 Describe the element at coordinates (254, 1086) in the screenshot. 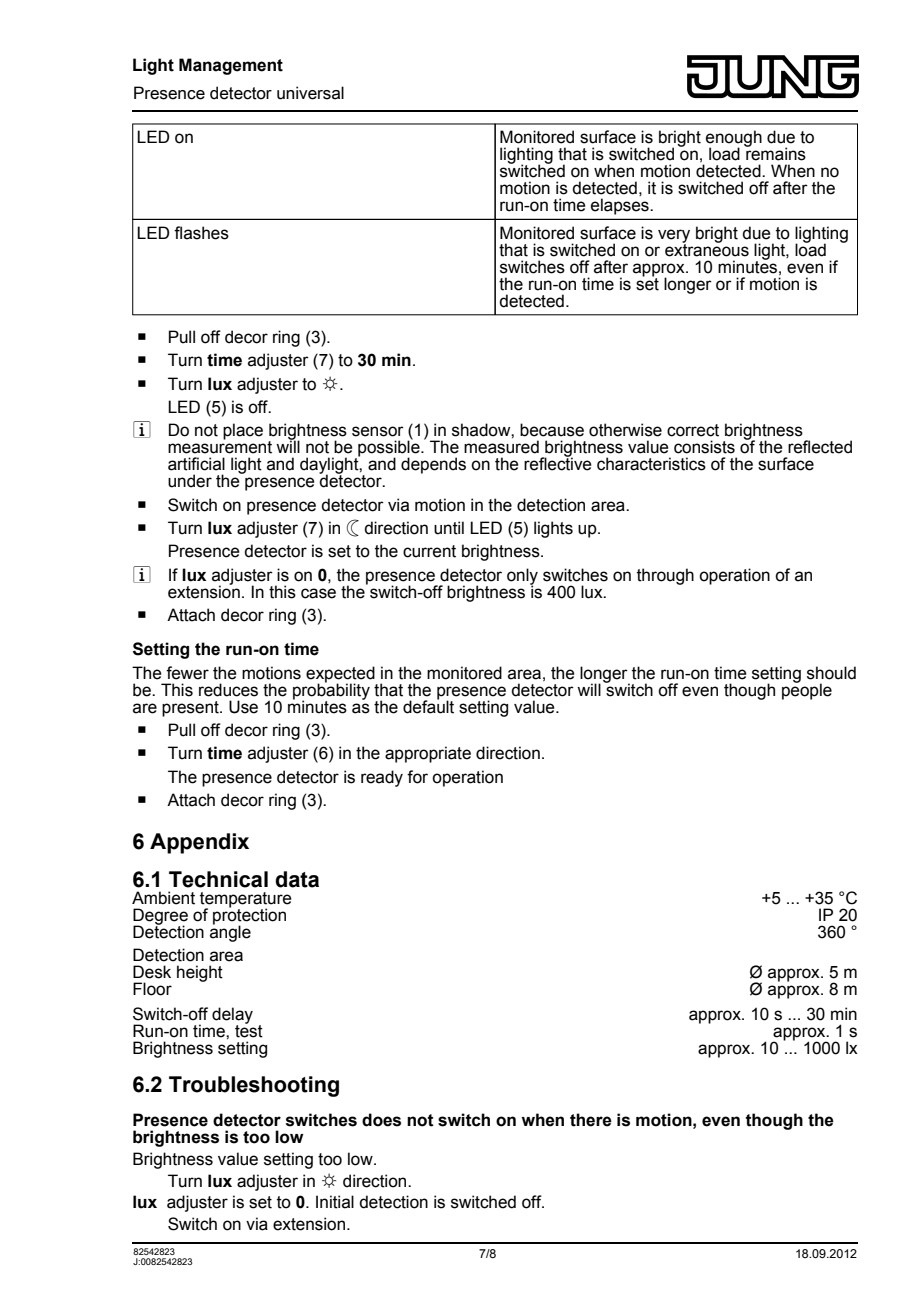

I see `Troubleshooting` at that location.
